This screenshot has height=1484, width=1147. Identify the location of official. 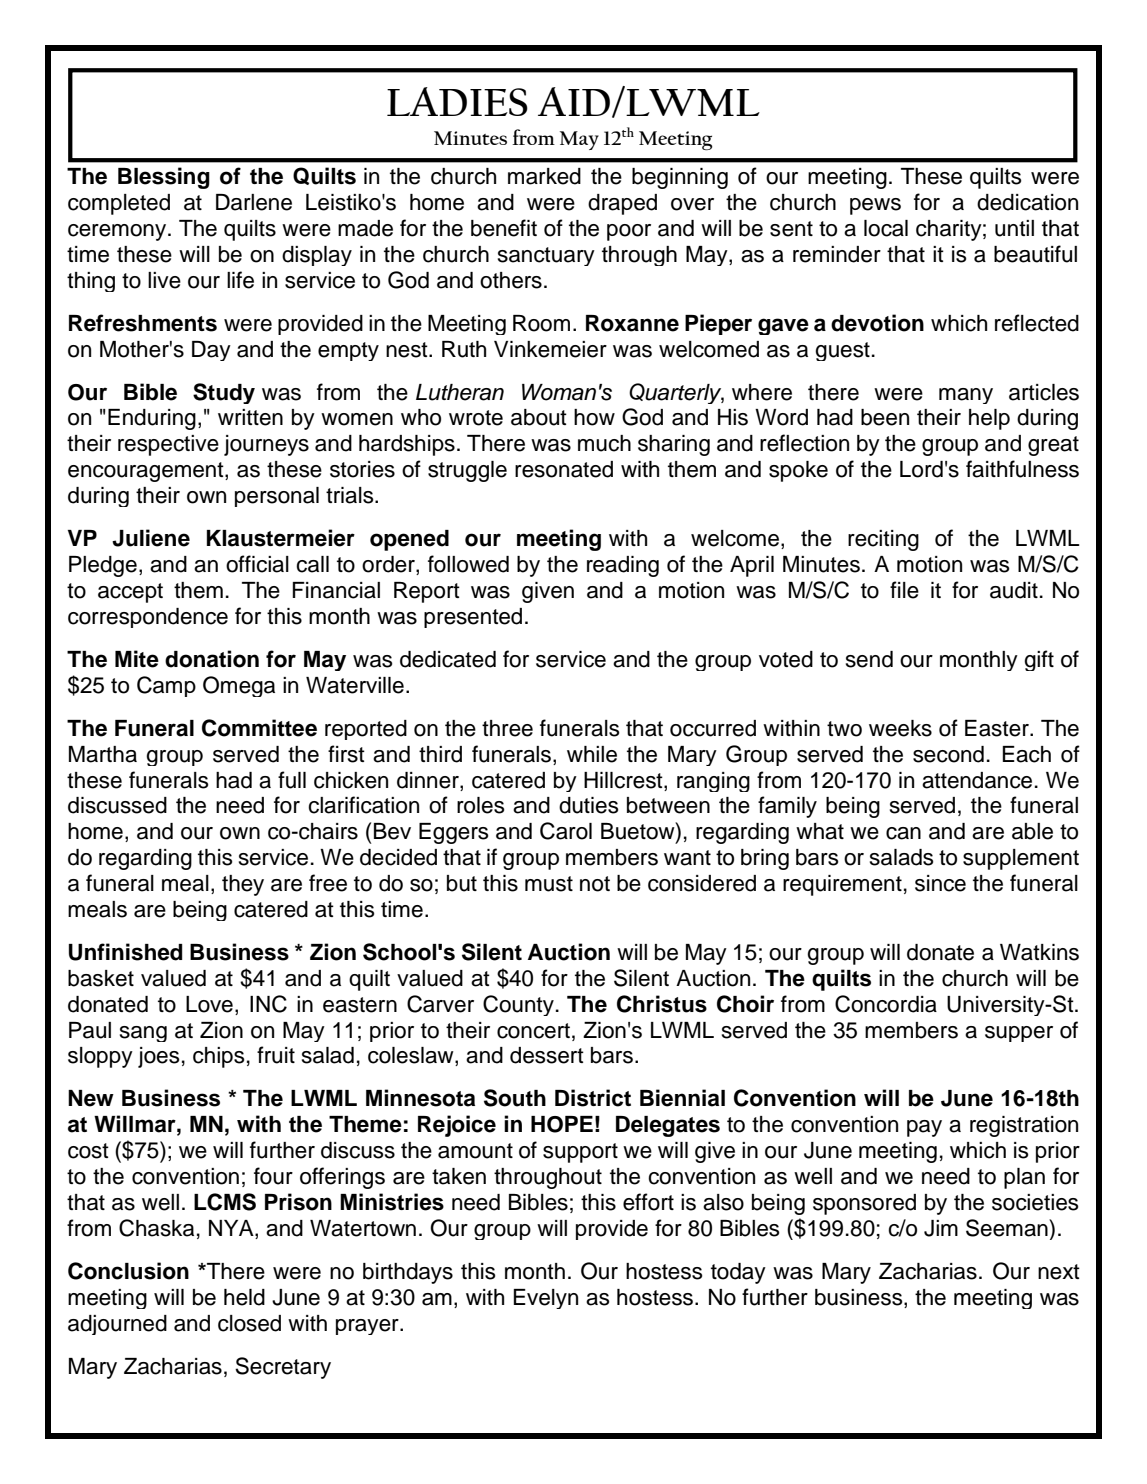
(257, 564).
